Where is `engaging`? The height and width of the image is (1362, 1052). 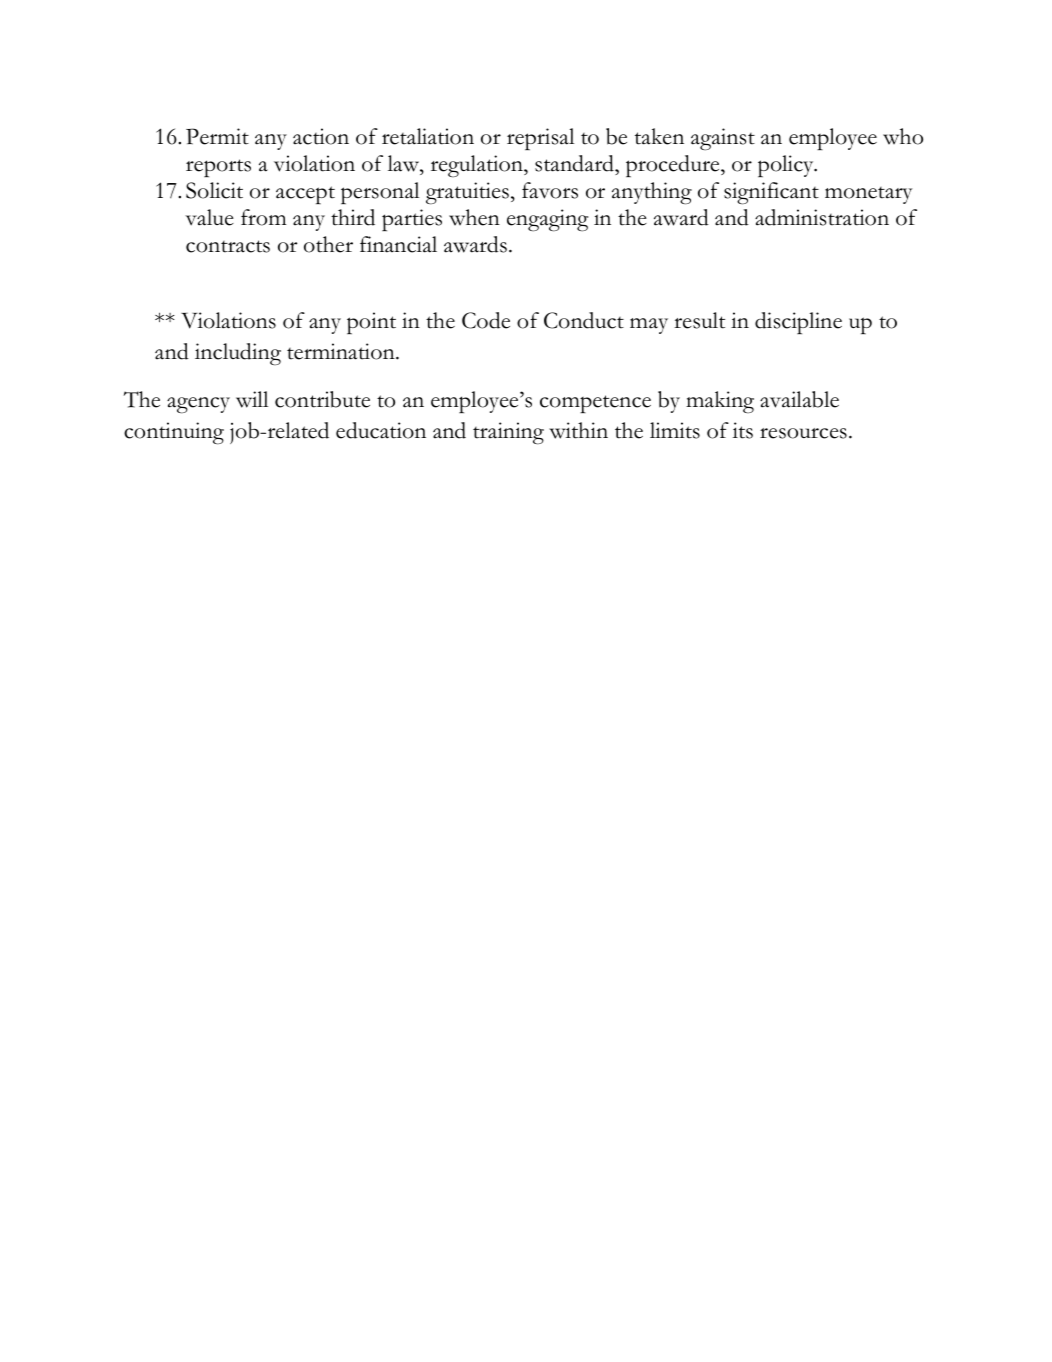
engaging is located at coordinates (547, 220).
